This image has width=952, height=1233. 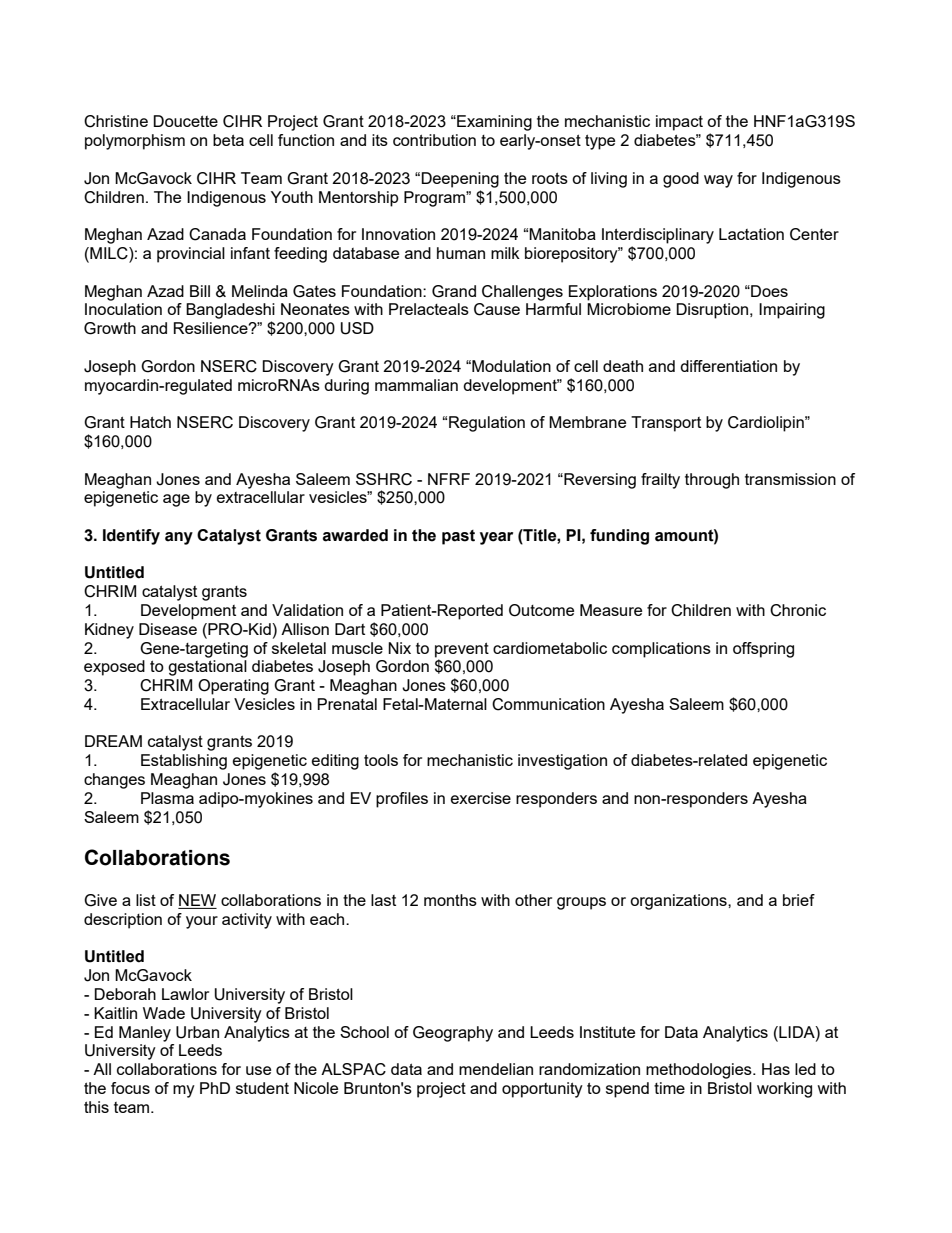 I want to click on focus, so click(x=130, y=1088).
